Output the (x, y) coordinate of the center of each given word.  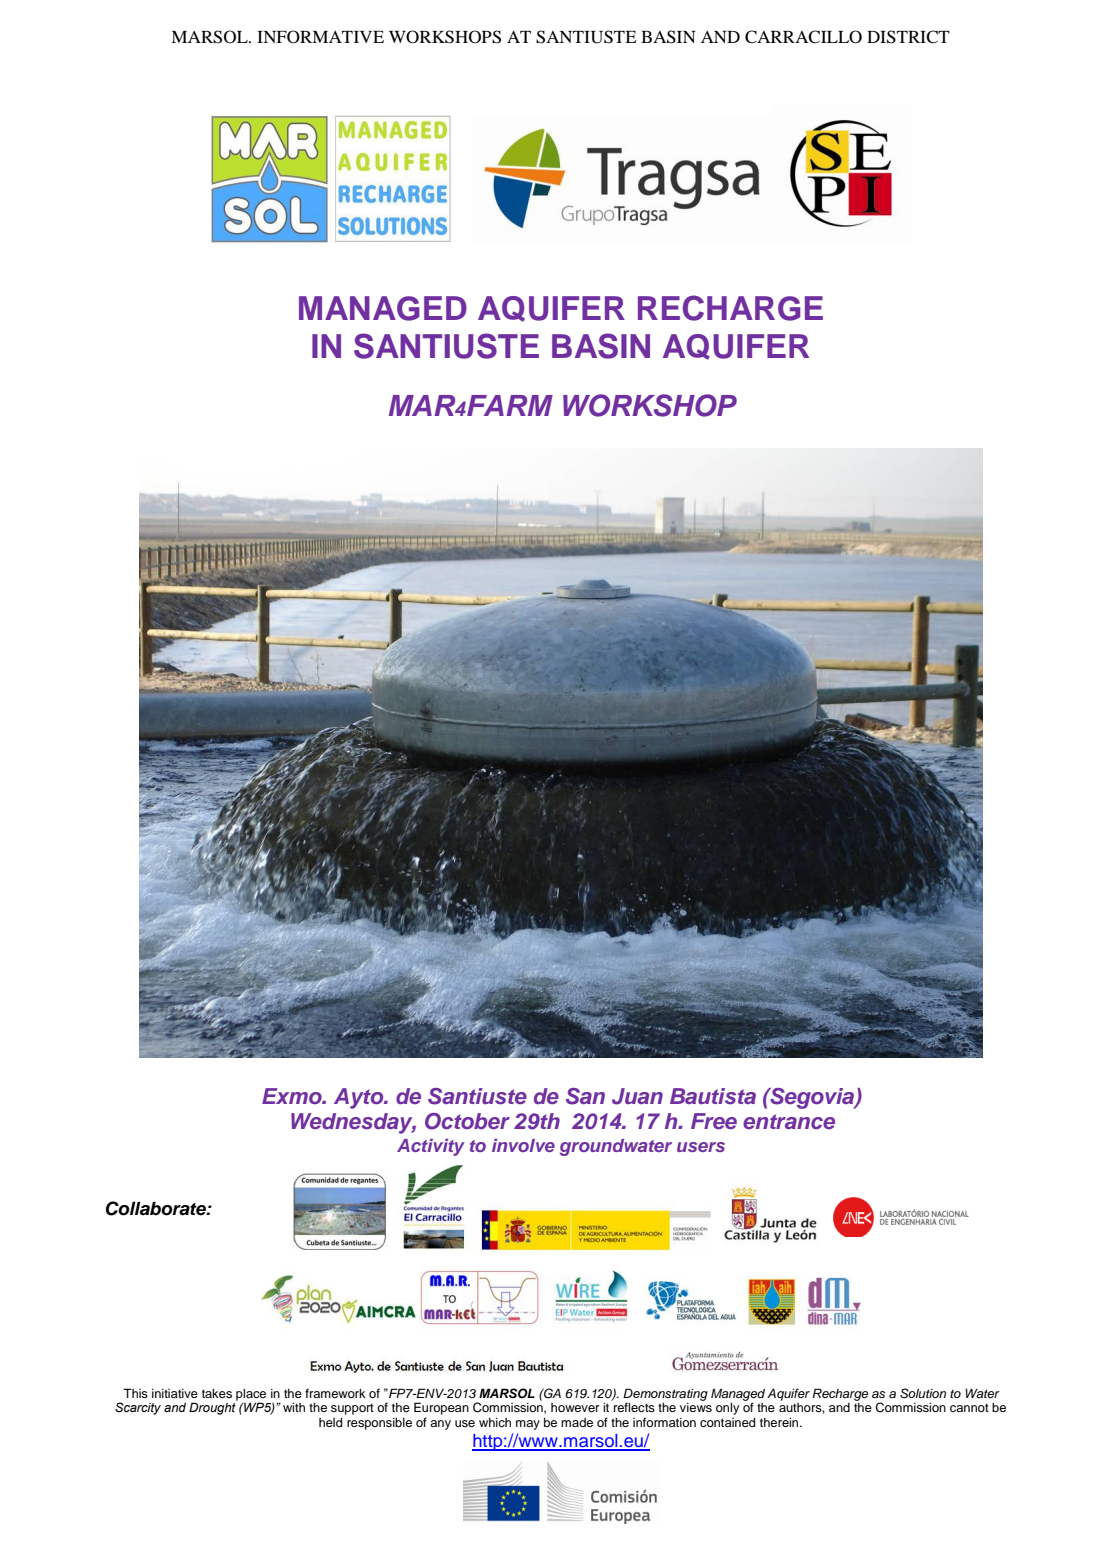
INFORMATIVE (320, 37)
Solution (923, 1393)
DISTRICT (908, 37)
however (575, 1407)
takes (217, 1393)
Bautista (713, 1096)
